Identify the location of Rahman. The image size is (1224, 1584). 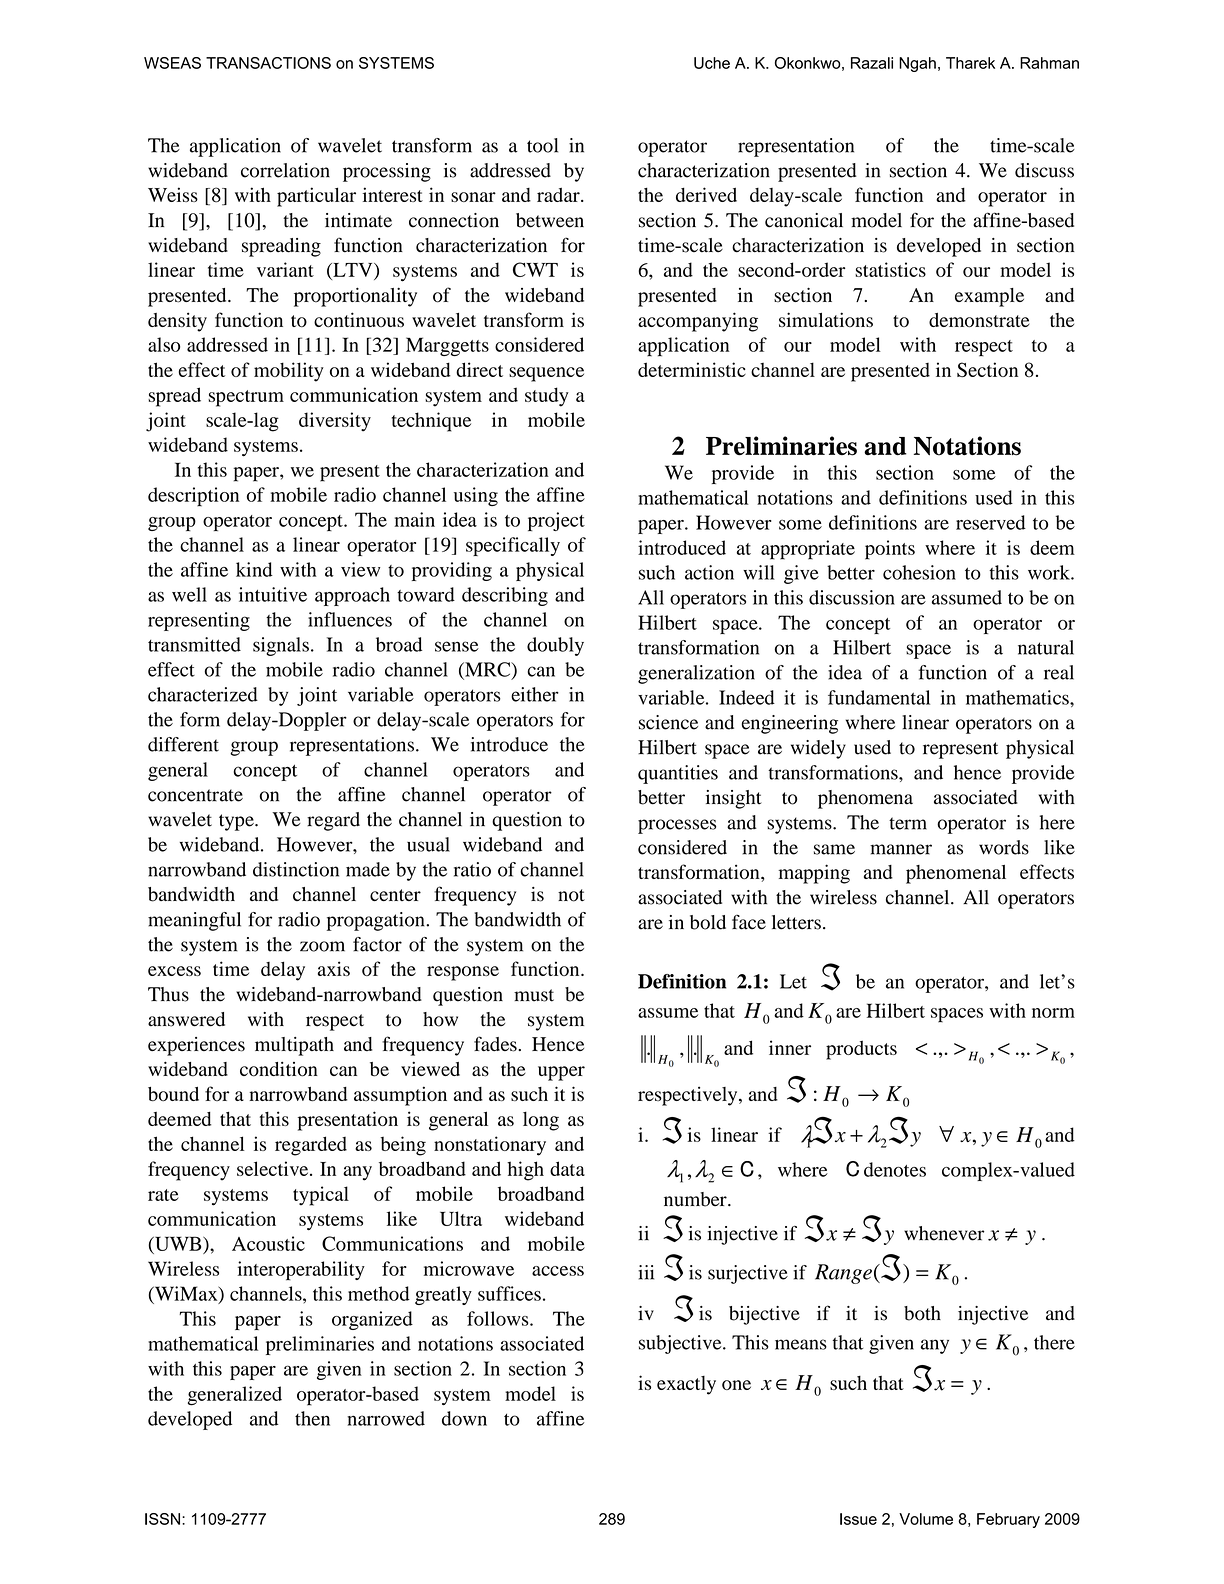
(1049, 63).
